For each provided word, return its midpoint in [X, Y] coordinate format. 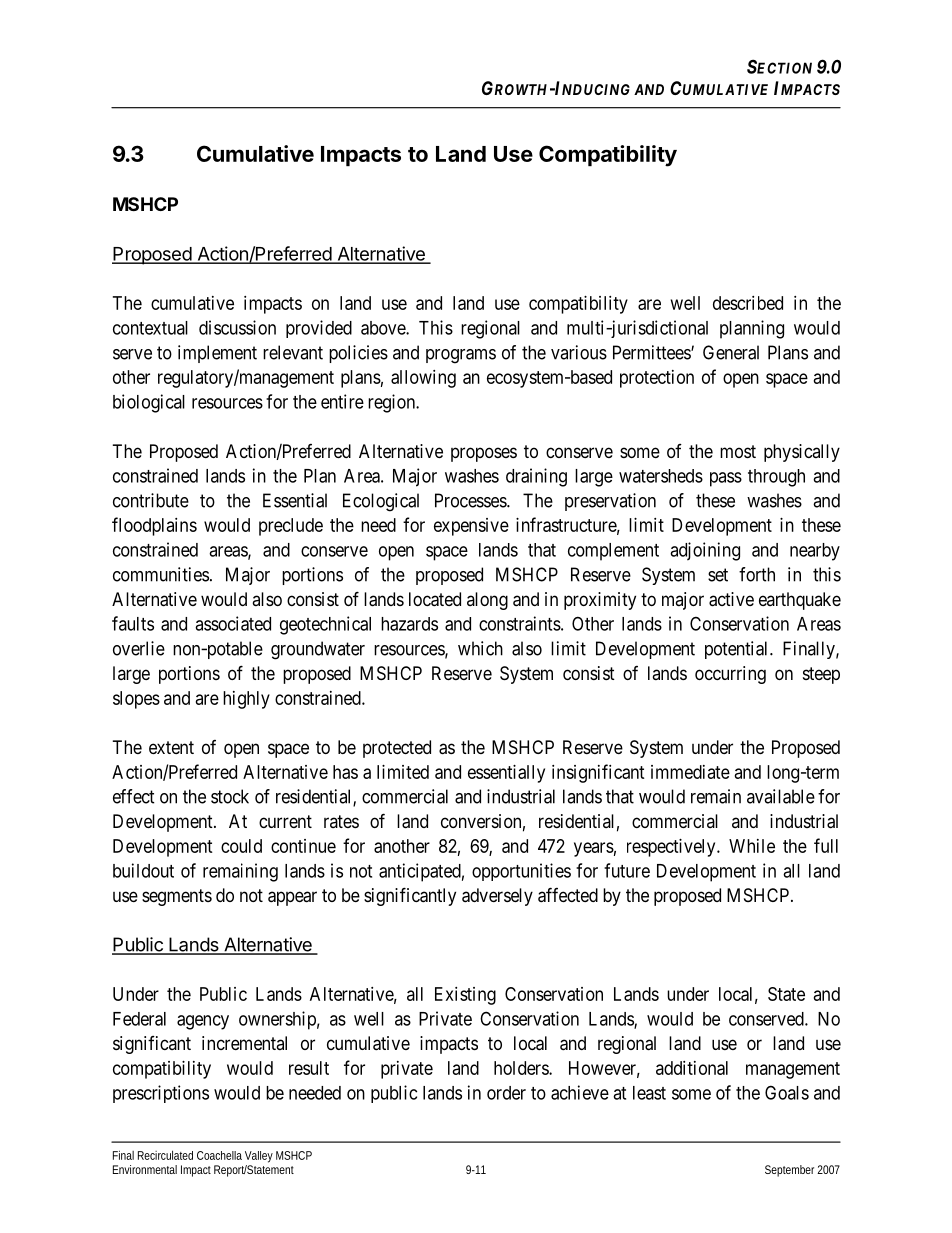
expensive [471, 527]
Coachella [219, 1155]
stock [230, 796]
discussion [237, 327]
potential [738, 650]
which [480, 648]
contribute [151, 500]
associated [233, 623]
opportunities [521, 872]
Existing [465, 996]
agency [203, 1022]
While [752, 846]
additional [692, 1068]
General [731, 352]
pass [726, 479]
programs [461, 356]
